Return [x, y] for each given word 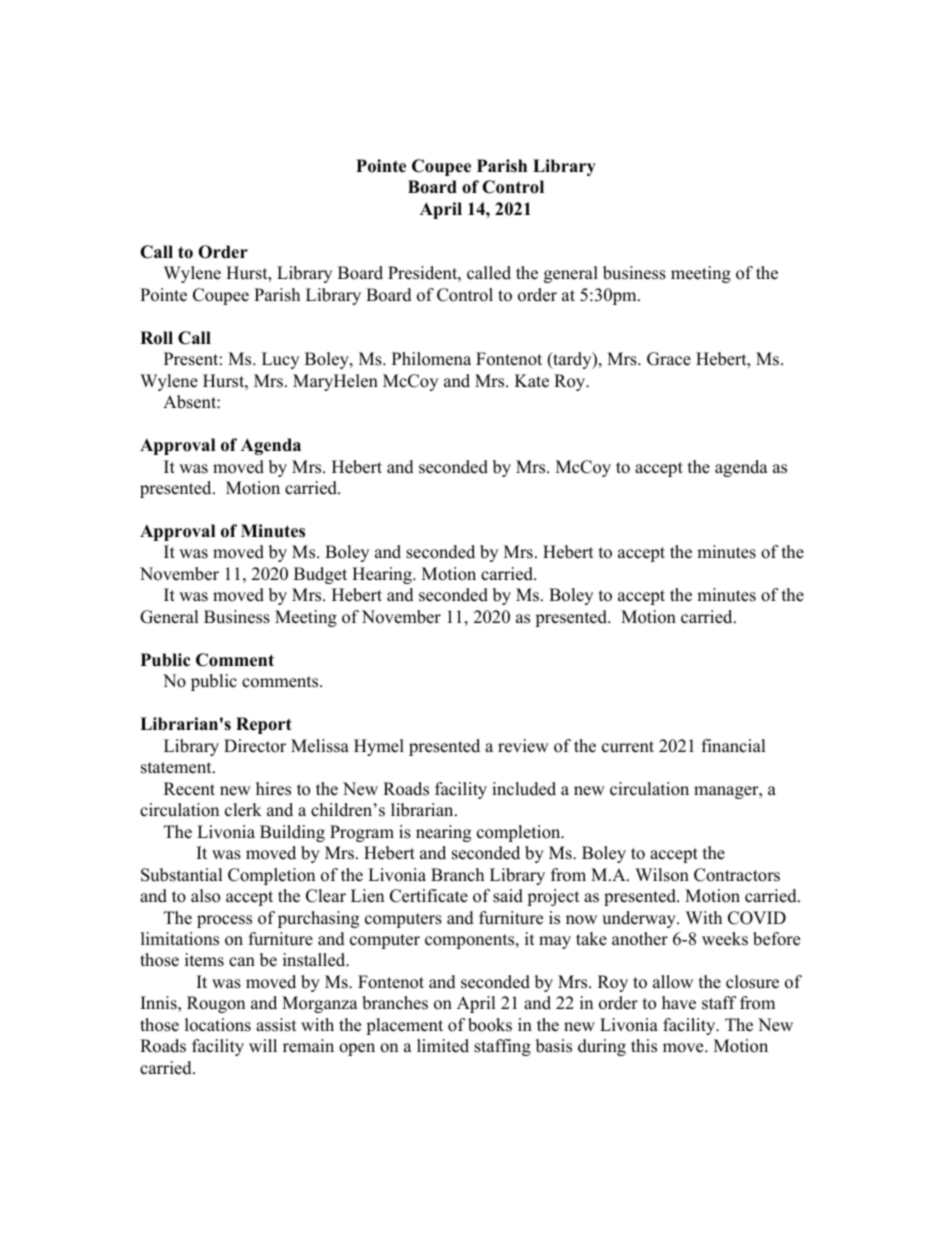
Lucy [280, 360]
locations [218, 1025]
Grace [669, 359]
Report [264, 725]
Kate [532, 381]
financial [734, 746]
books [490, 1025]
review [523, 746]
